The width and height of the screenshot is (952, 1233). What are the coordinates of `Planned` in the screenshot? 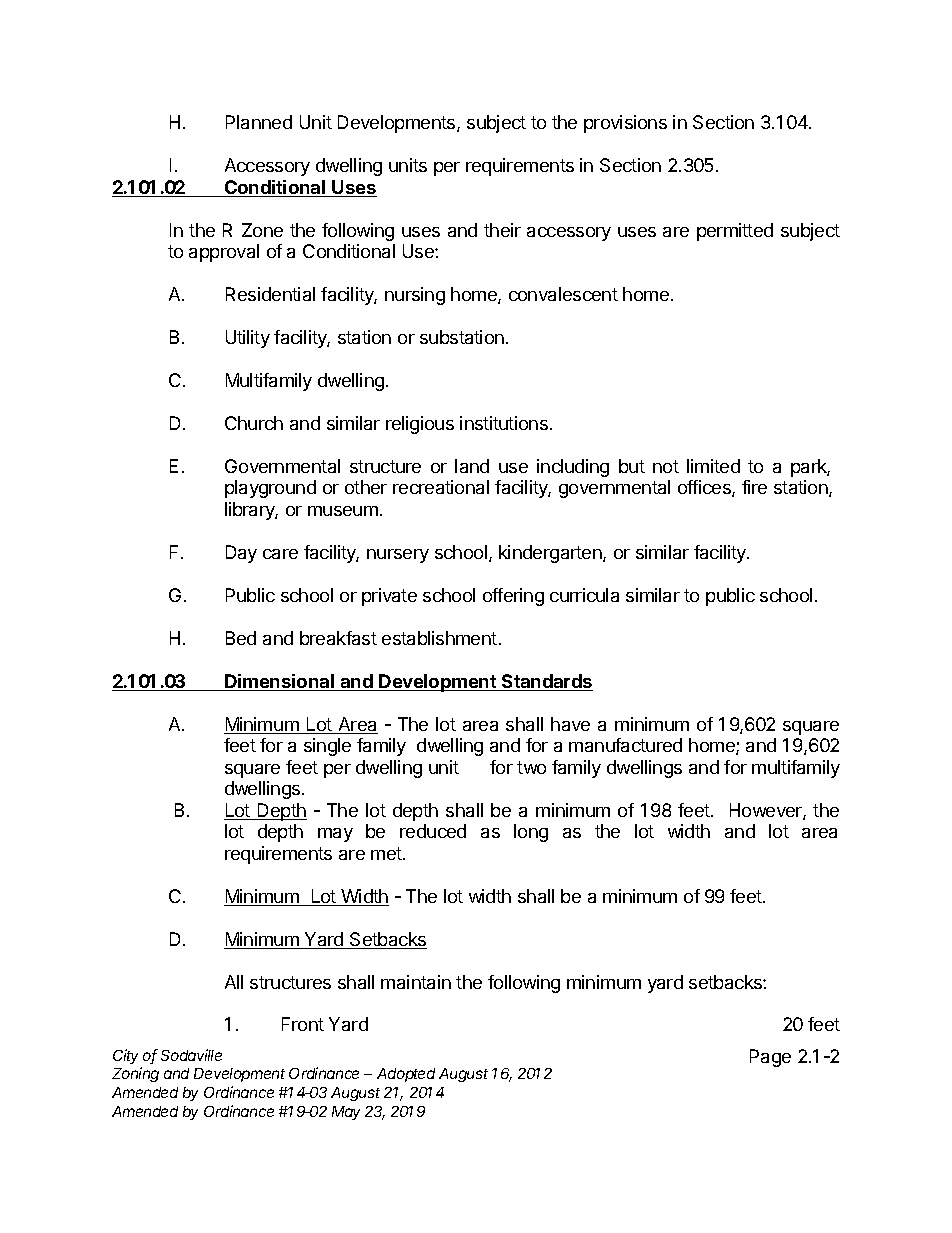 It's located at (259, 122).
